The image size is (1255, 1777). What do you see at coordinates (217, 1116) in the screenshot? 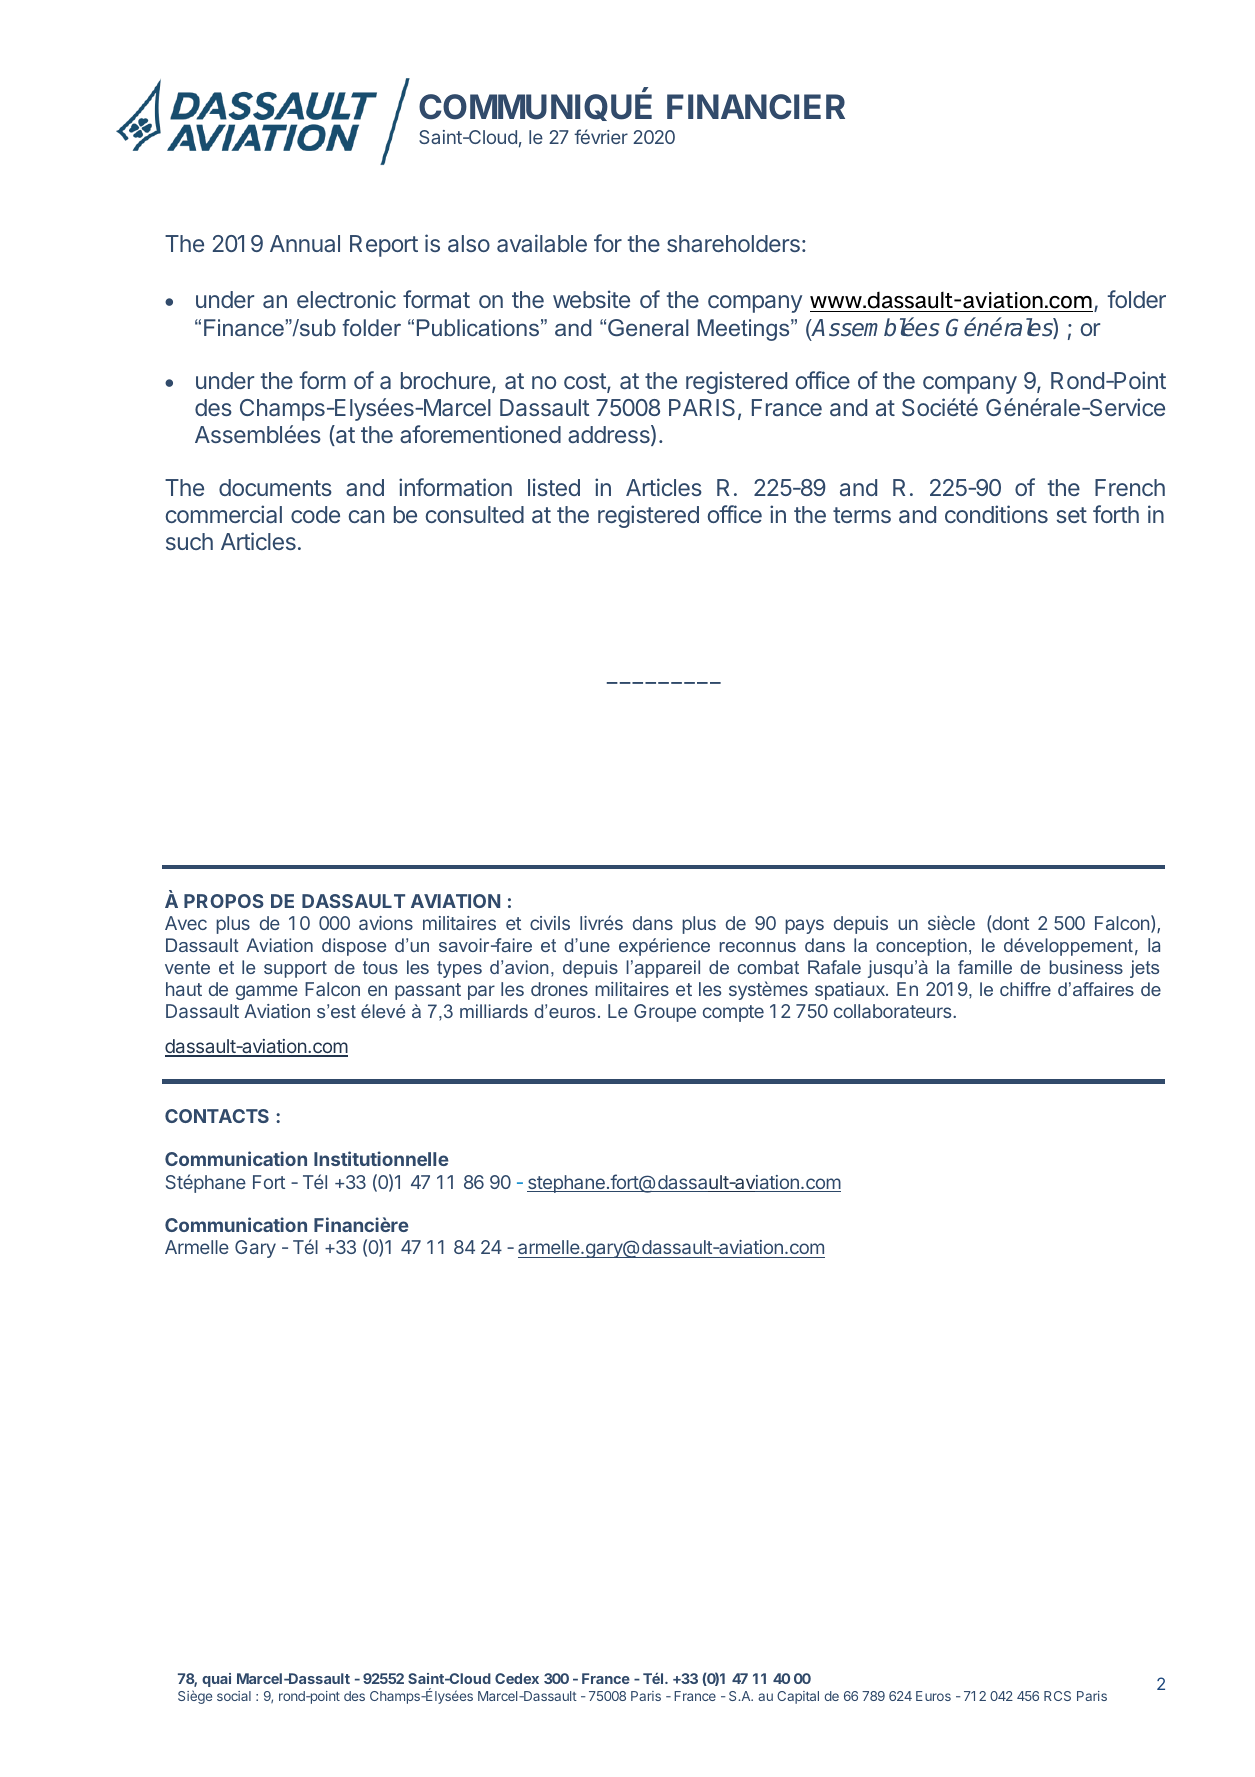
I see `CONTACTS` at bounding box center [217, 1116].
